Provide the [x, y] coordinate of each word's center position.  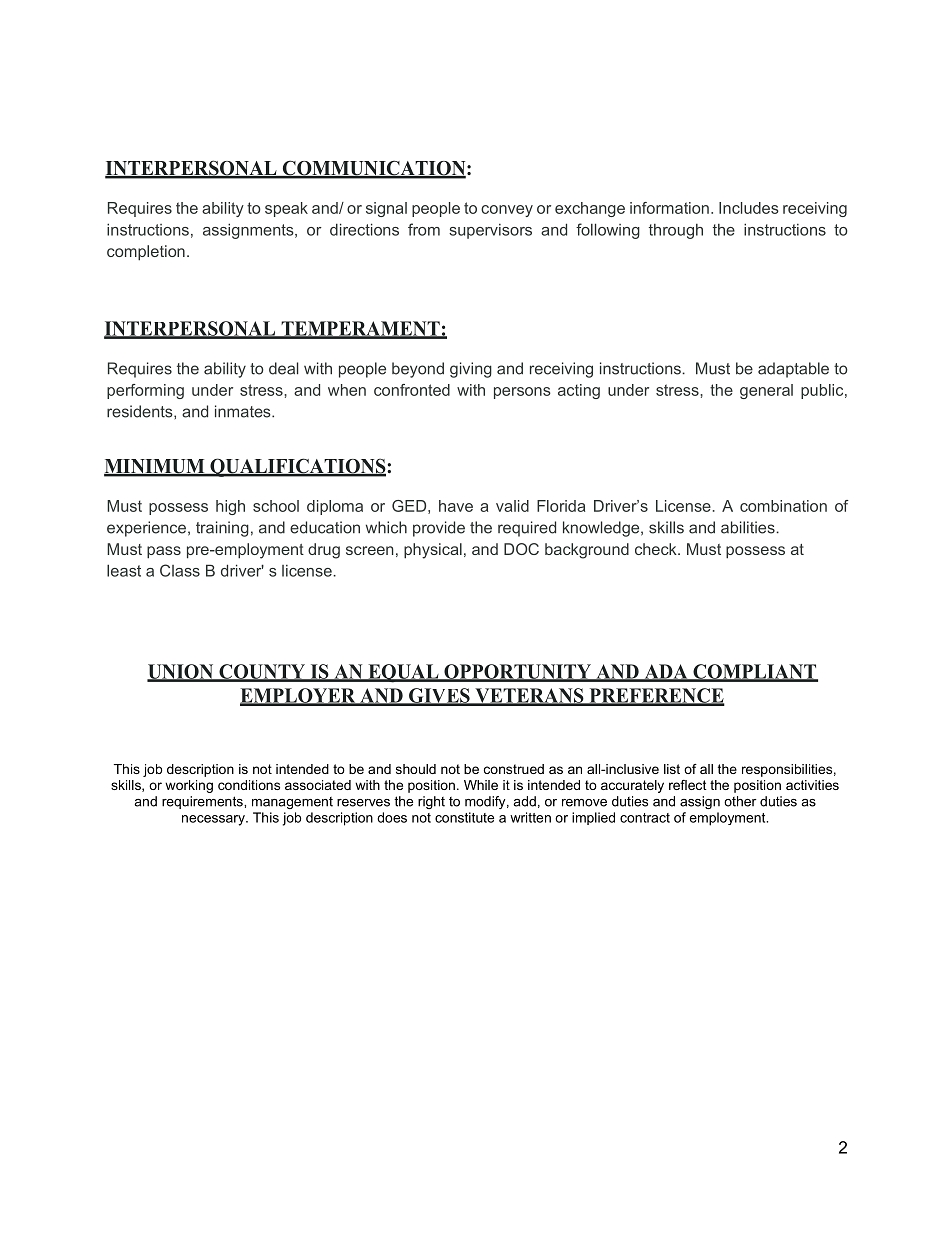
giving [471, 370]
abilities [749, 527]
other [740, 801]
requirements [203, 802]
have [456, 506]
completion [146, 253]
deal [284, 368]
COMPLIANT [754, 672]
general [766, 391]
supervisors [490, 231]
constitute [464, 817]
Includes [749, 208]
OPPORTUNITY [518, 672]
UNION [181, 672]
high [230, 507]
